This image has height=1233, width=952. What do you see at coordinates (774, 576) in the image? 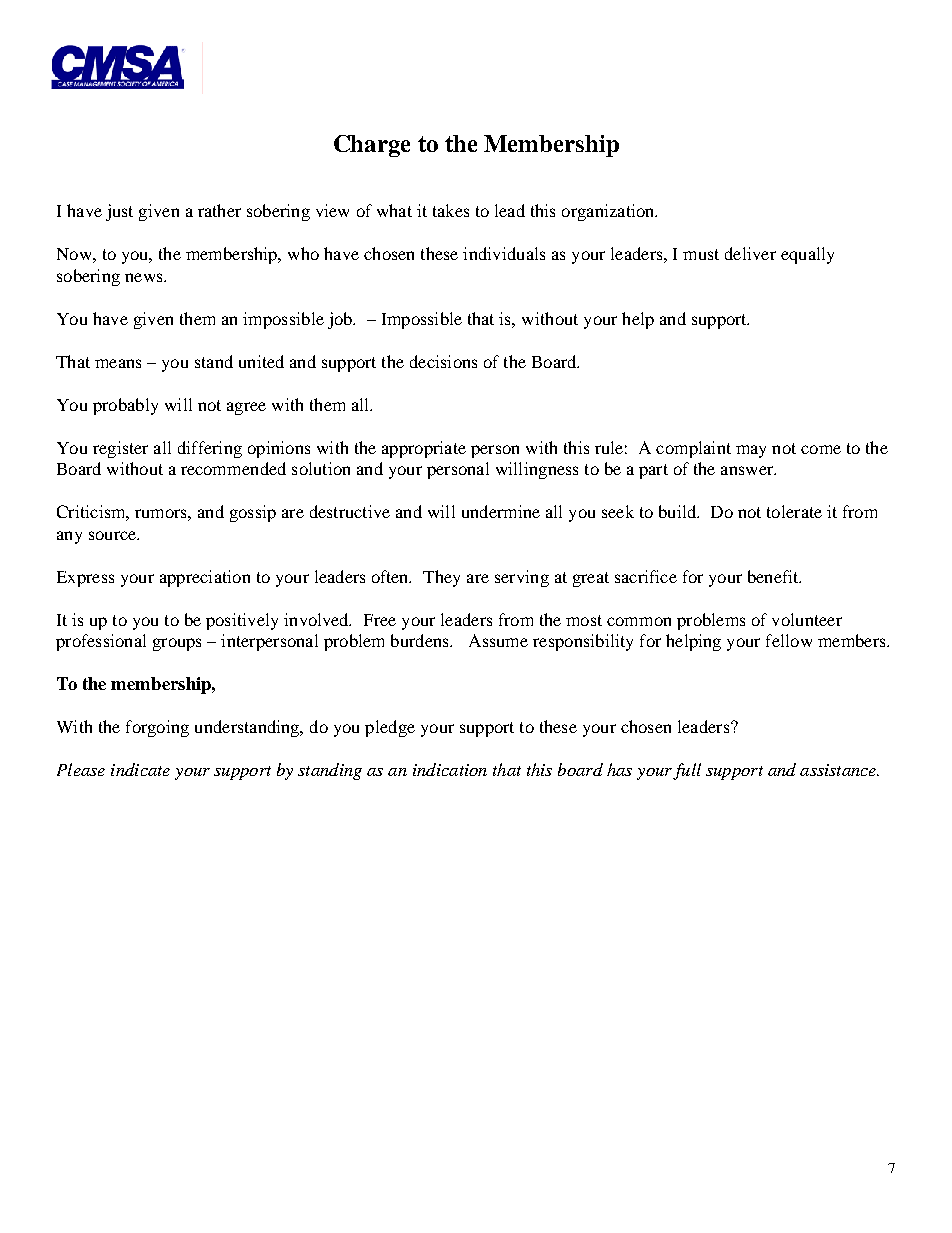
I see `benefit` at bounding box center [774, 576].
